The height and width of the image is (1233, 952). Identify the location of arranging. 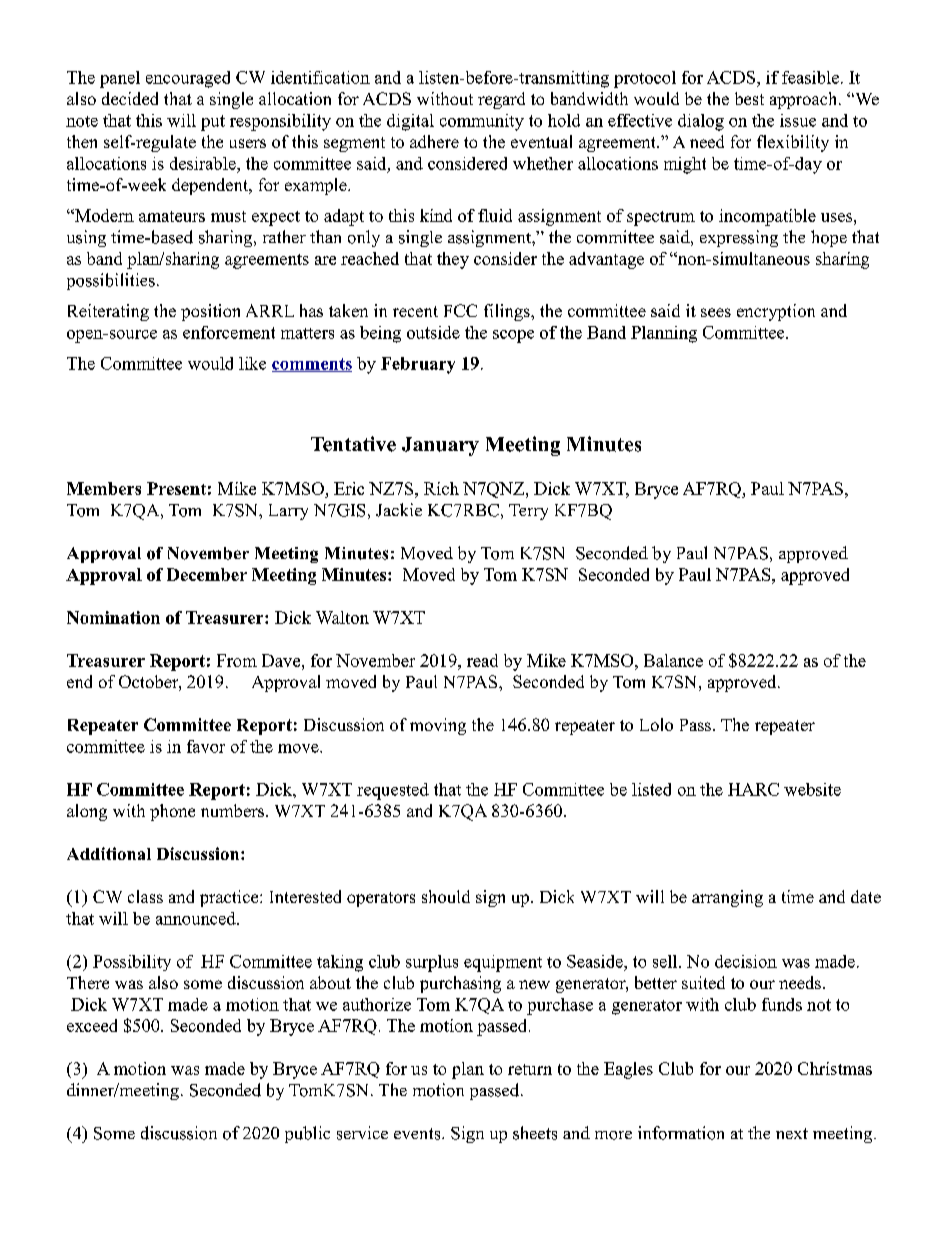
(727, 898).
